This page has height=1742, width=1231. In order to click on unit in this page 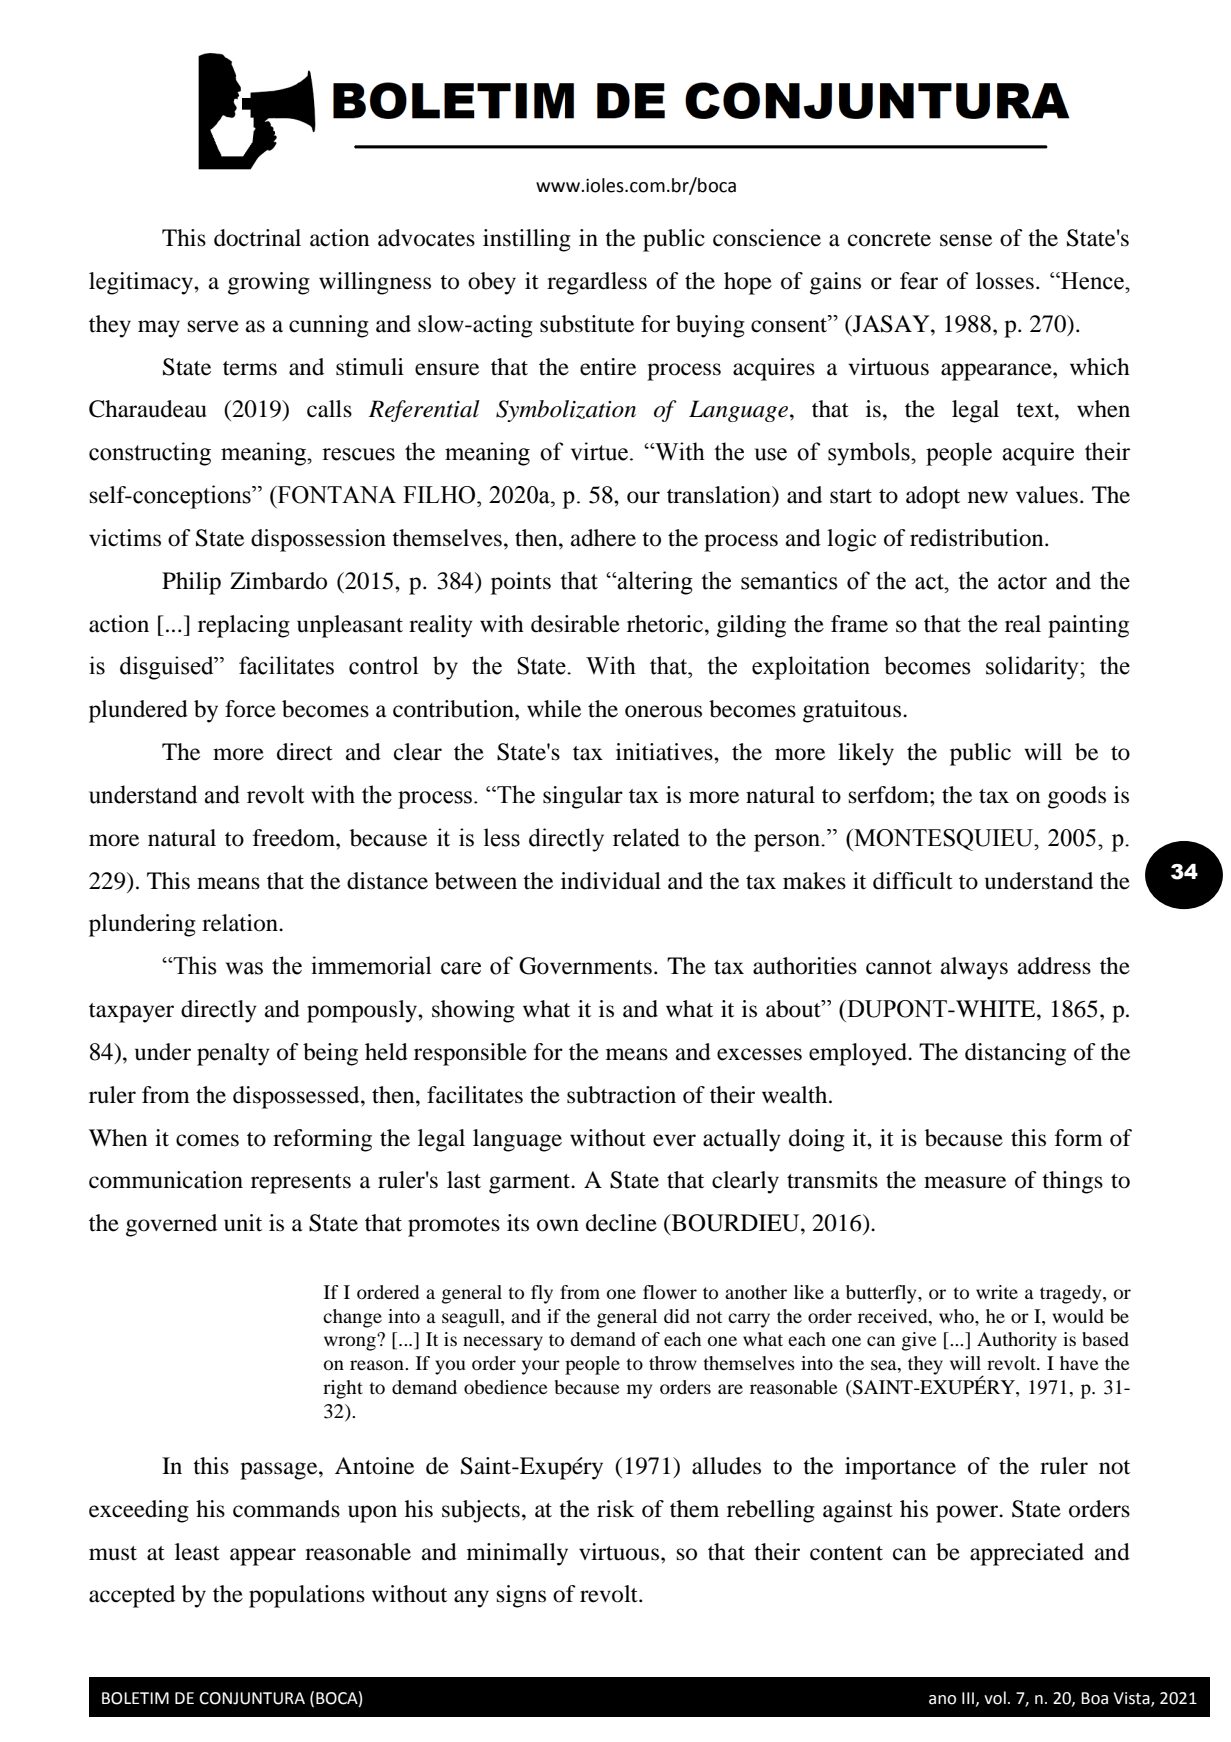, I will do `click(243, 1223)`.
